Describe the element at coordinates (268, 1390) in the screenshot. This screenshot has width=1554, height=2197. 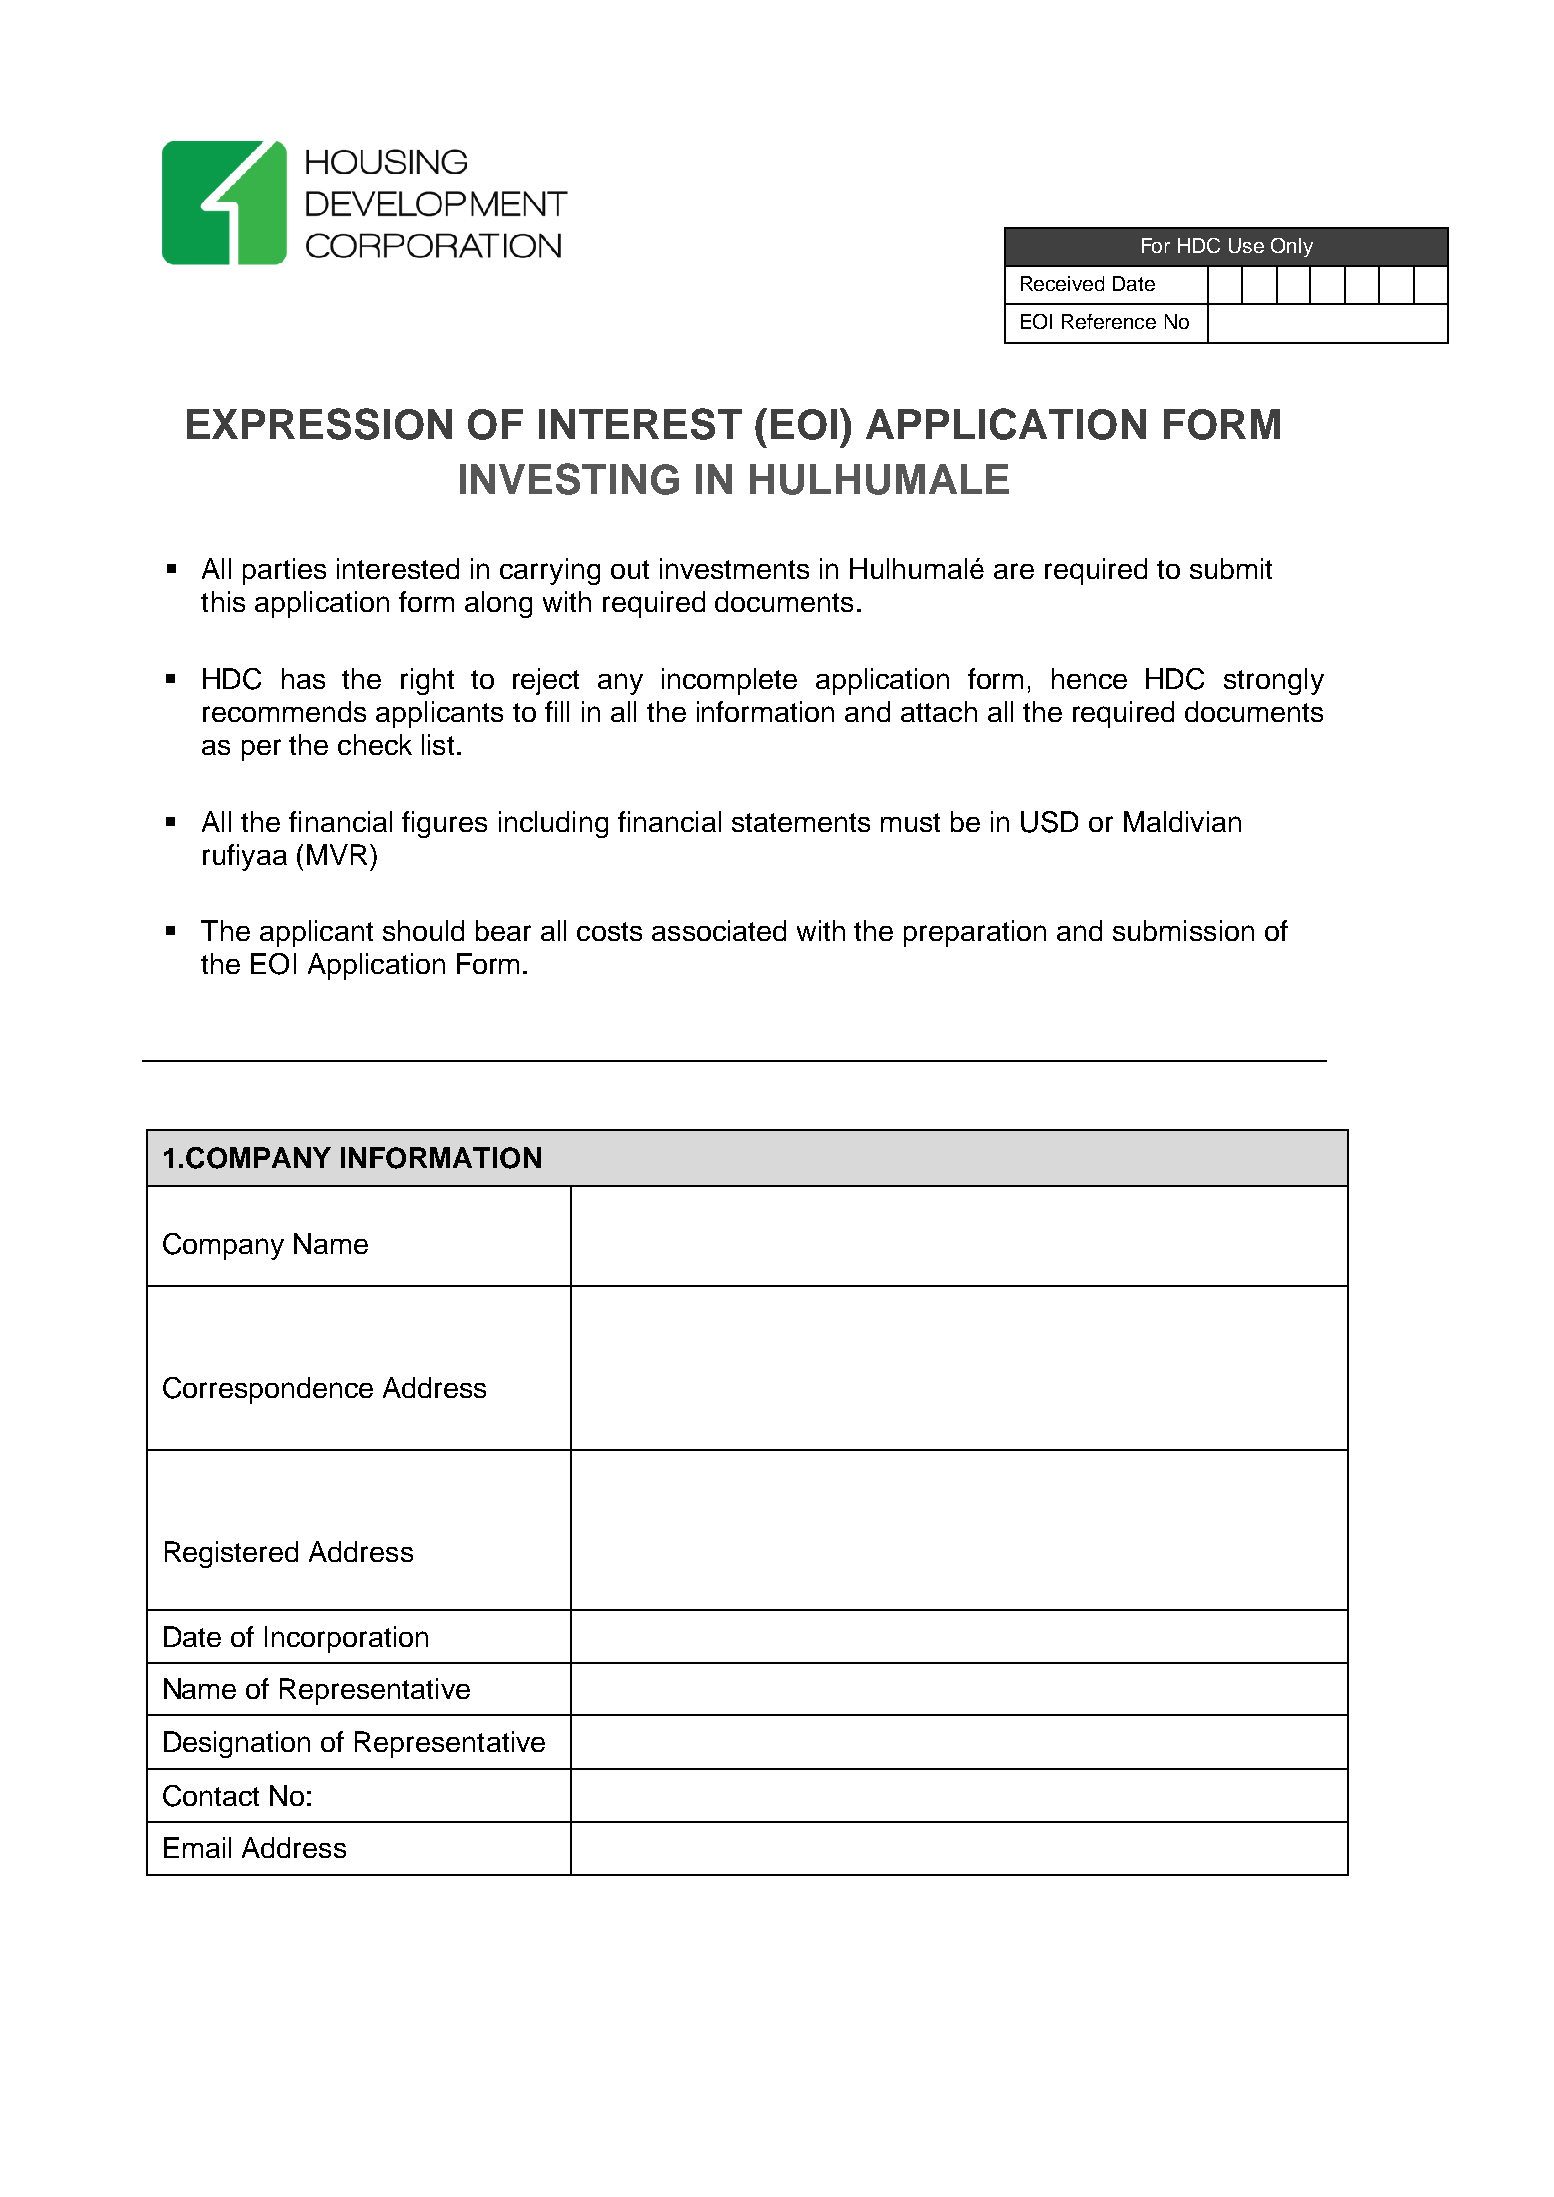
I see `Correspondence` at that location.
